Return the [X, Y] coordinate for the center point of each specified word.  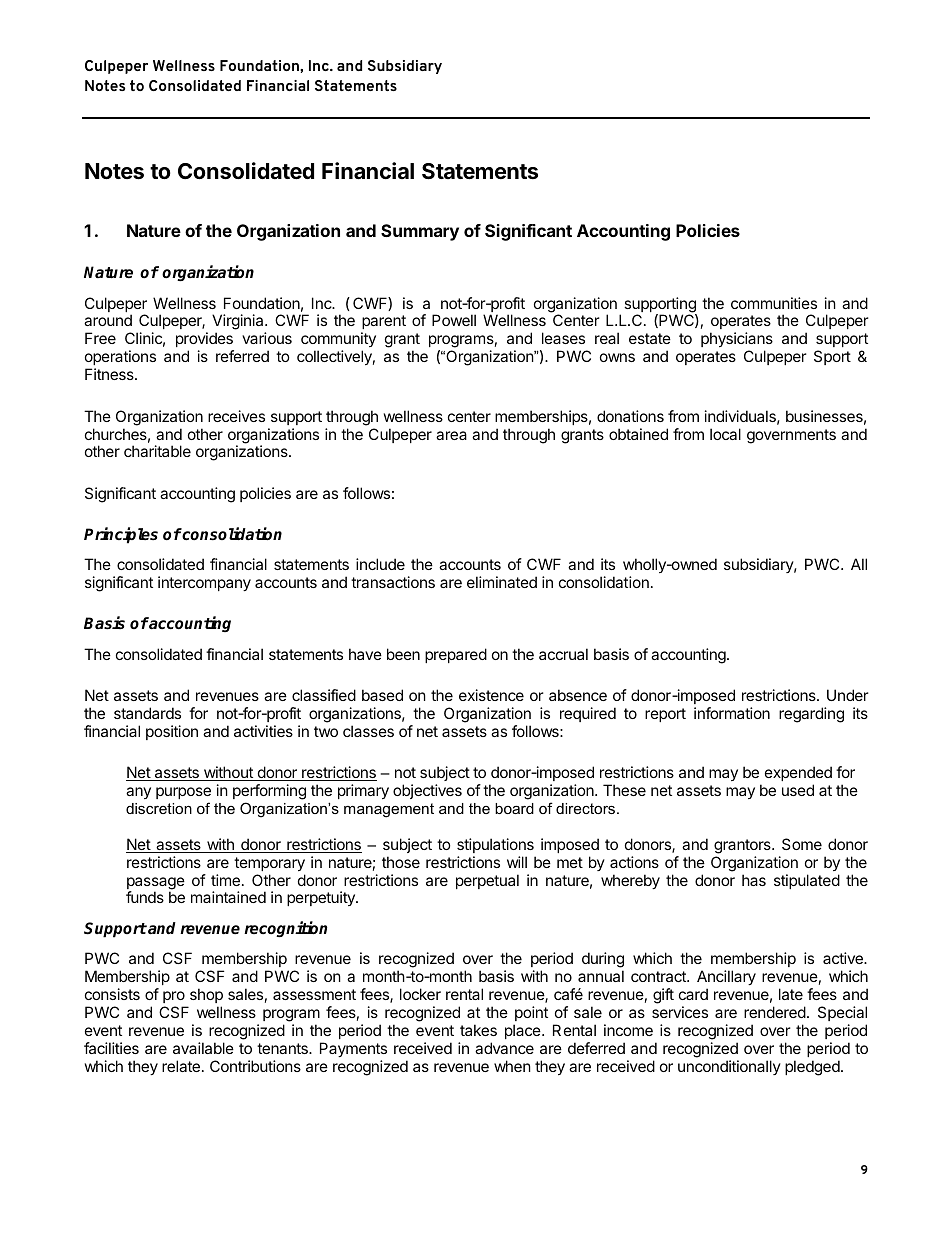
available [203, 1048]
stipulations [495, 845]
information [732, 713]
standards [147, 713]
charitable [157, 451]
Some [802, 844]
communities [774, 303]
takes [478, 1030]
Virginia [239, 323]
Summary [420, 232]
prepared [456, 655]
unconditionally [729, 1067]
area [451, 435]
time [225, 880]
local [725, 434]
